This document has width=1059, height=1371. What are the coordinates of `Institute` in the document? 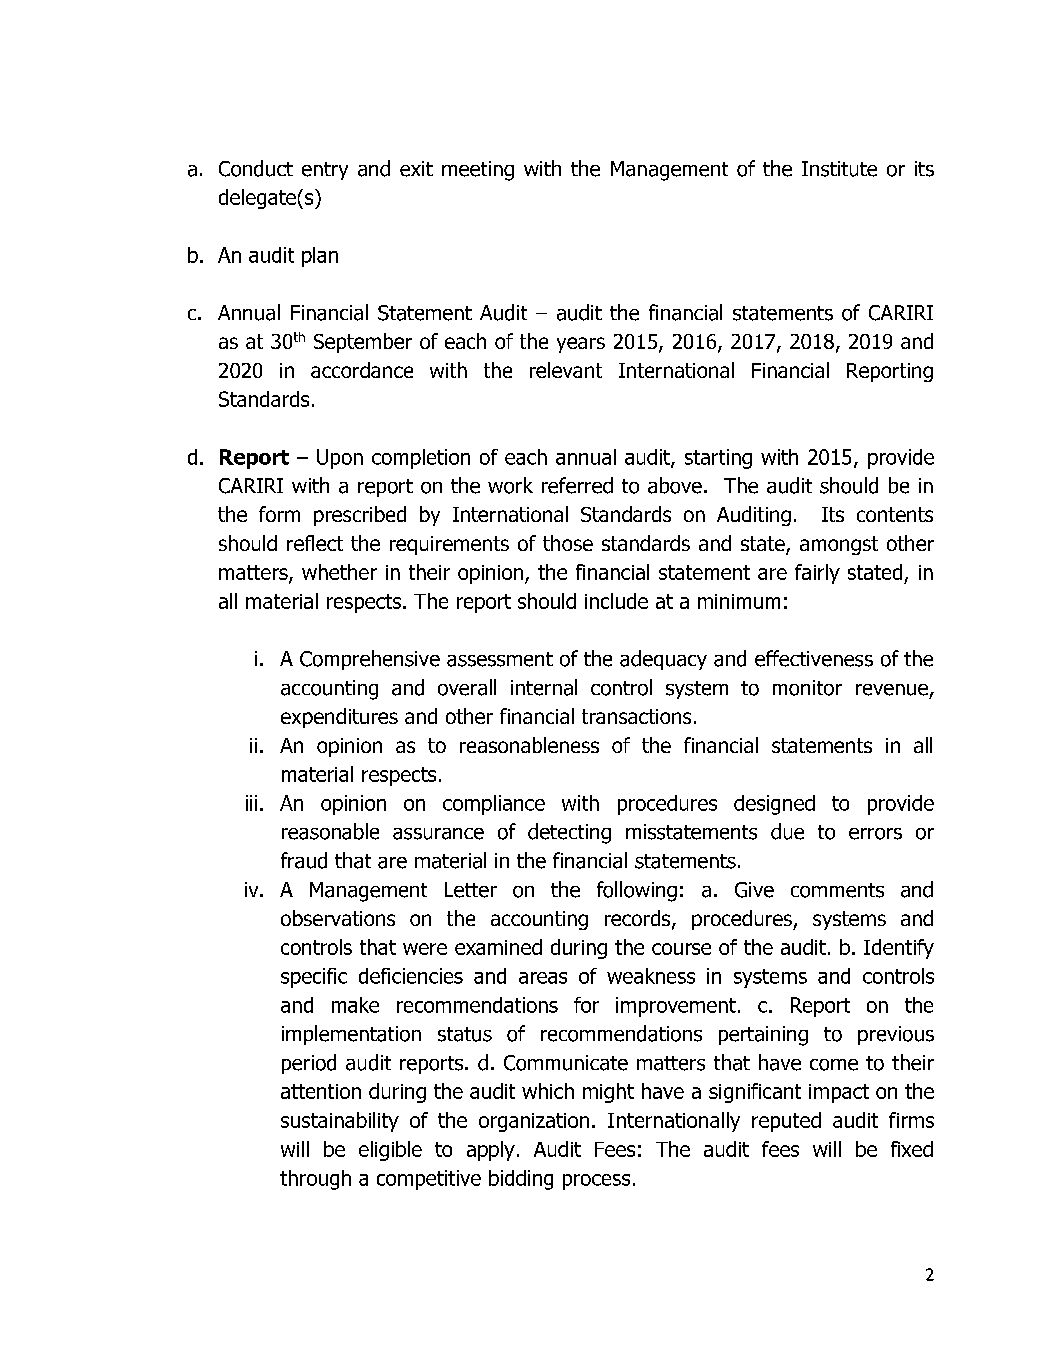 It's located at (839, 169).
